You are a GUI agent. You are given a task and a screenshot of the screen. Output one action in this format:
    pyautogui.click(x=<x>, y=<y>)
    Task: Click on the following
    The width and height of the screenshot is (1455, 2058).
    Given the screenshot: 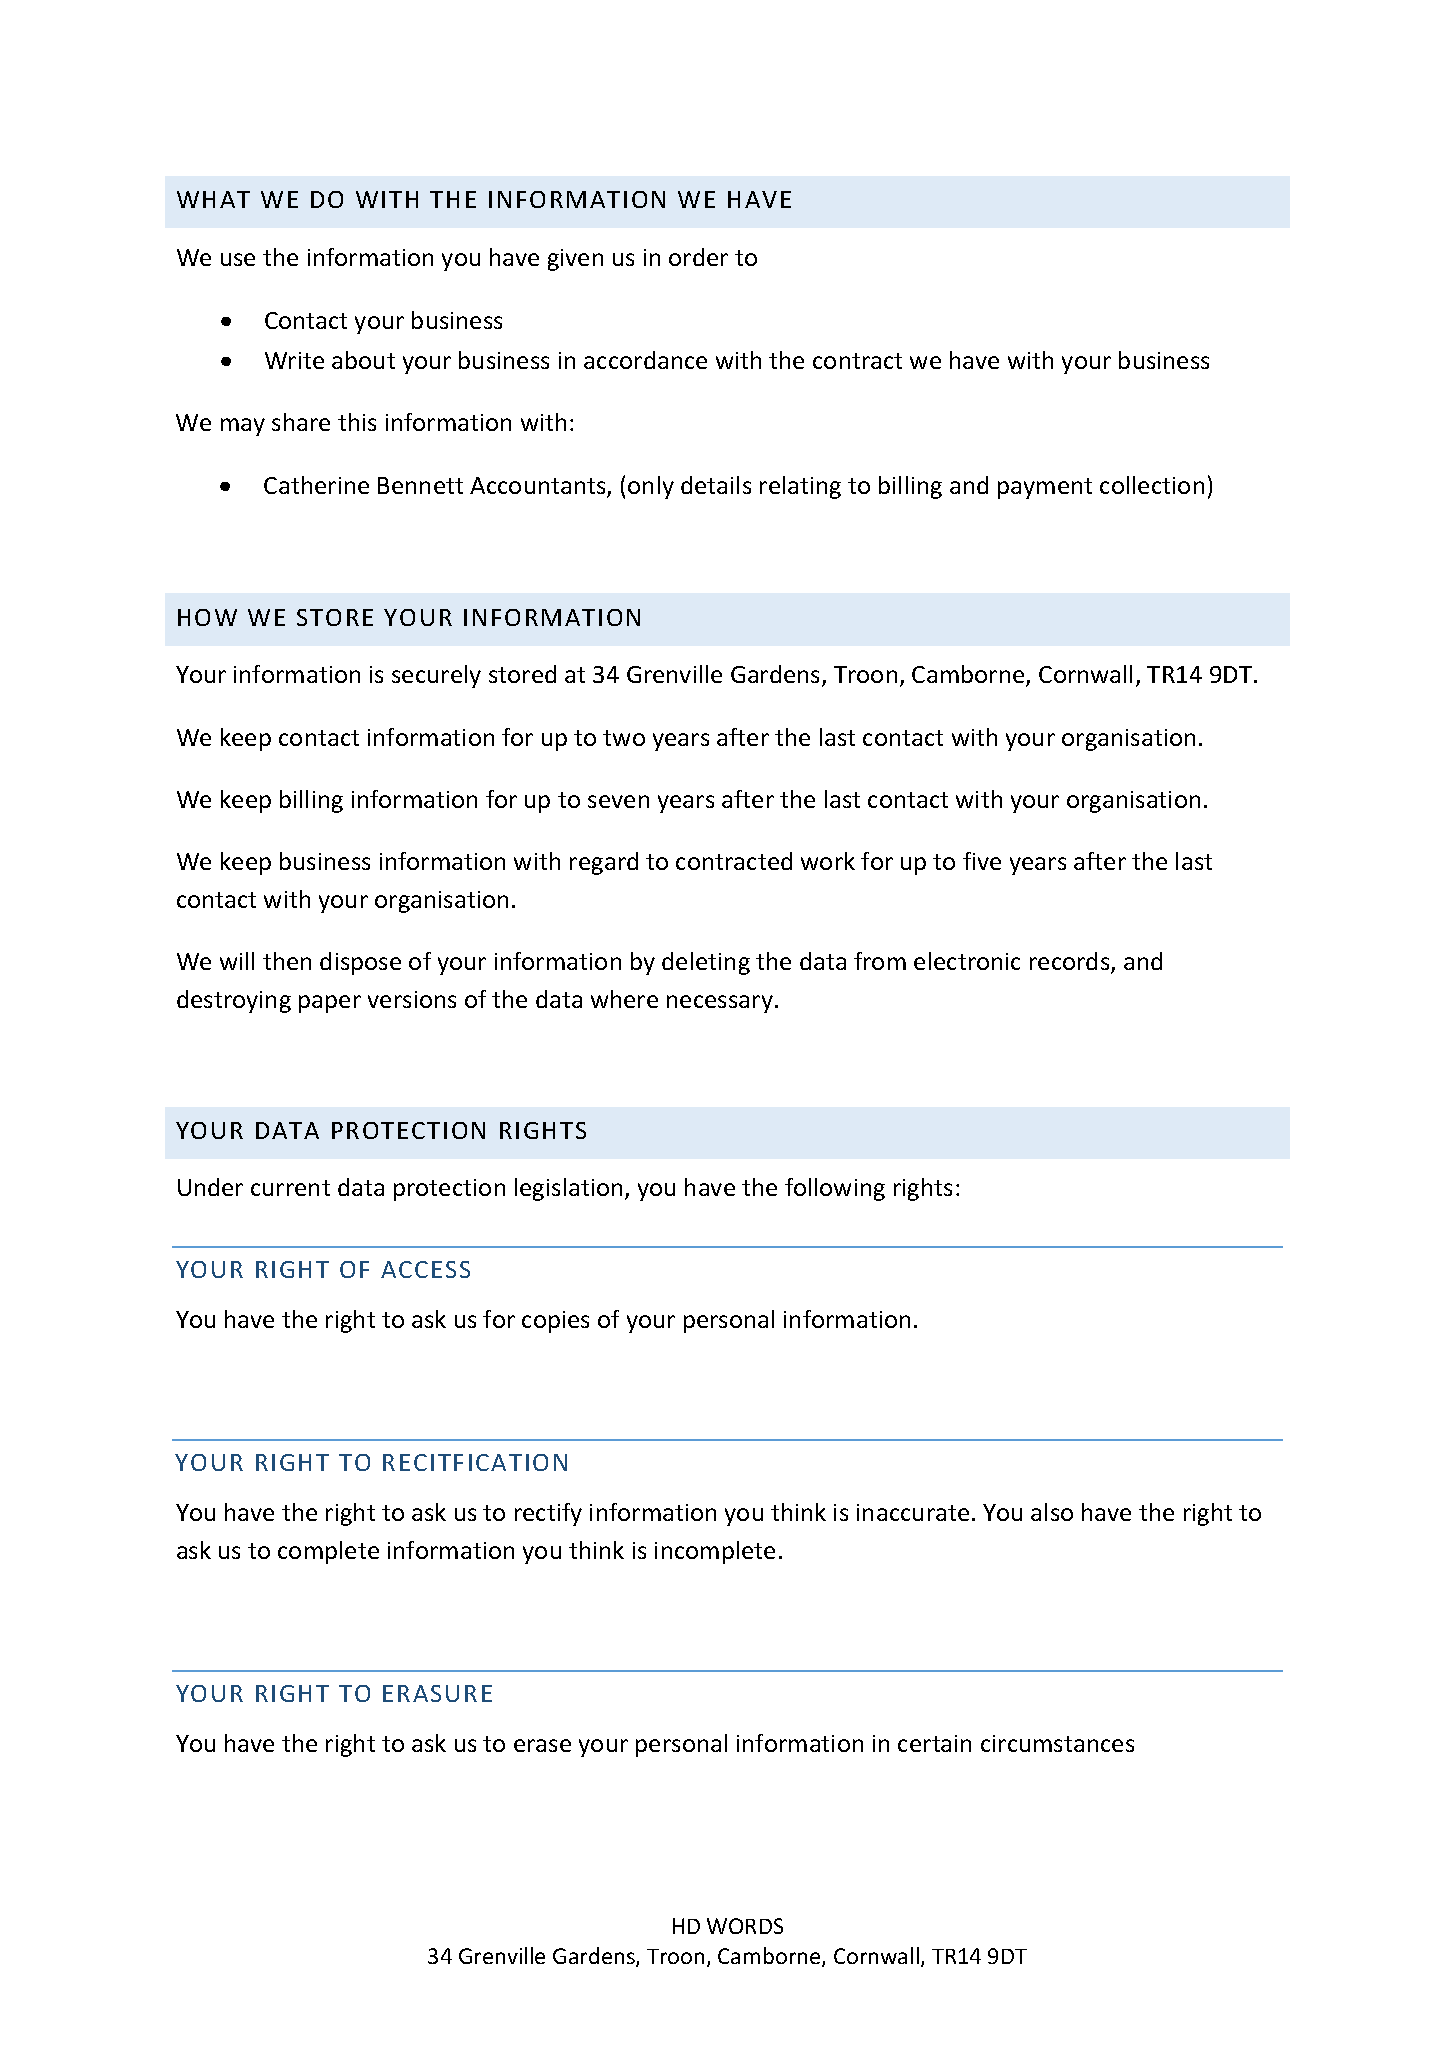 What is the action you would take?
    pyautogui.click(x=835, y=1189)
